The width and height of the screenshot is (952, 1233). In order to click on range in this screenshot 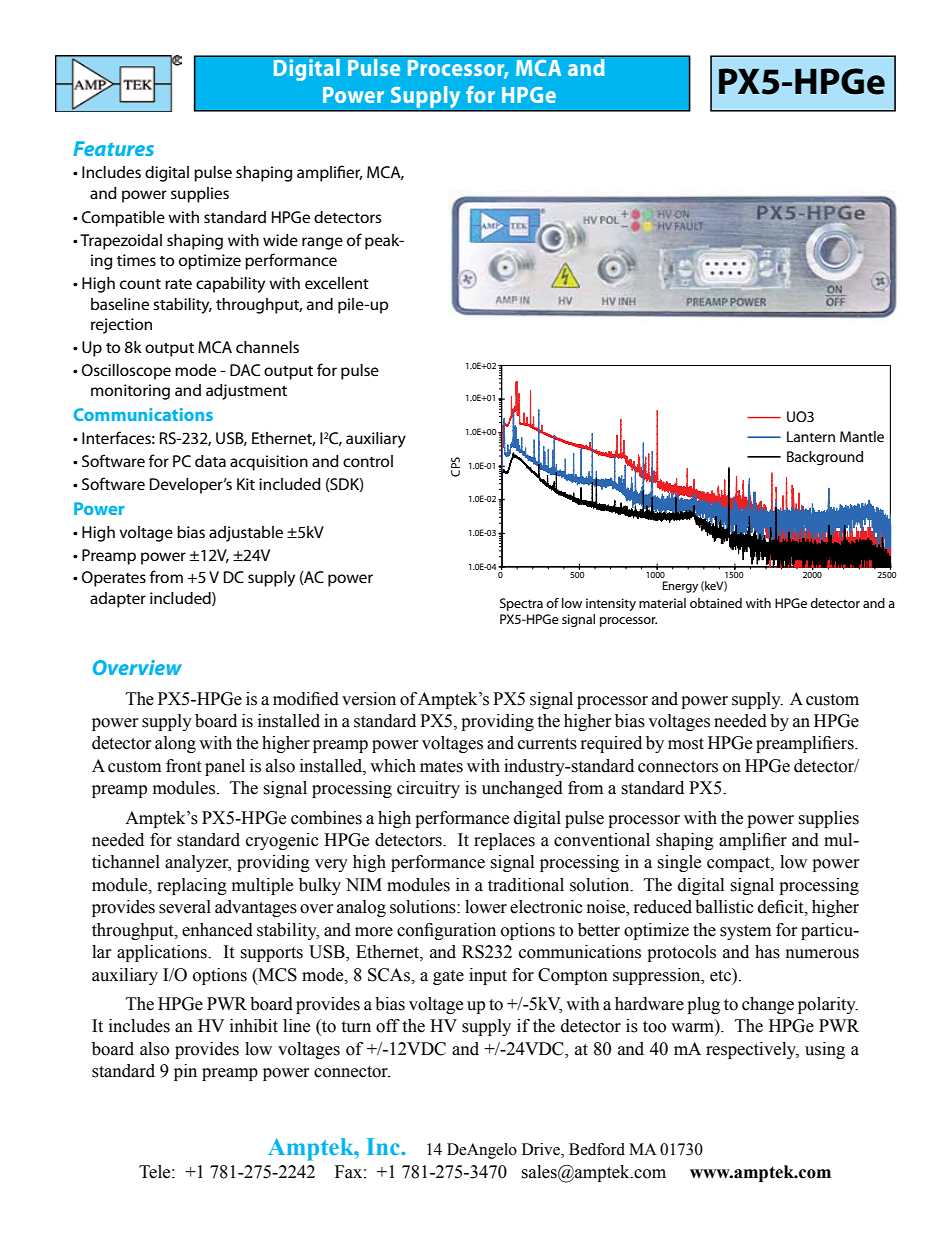, I will do `click(322, 243)`.
